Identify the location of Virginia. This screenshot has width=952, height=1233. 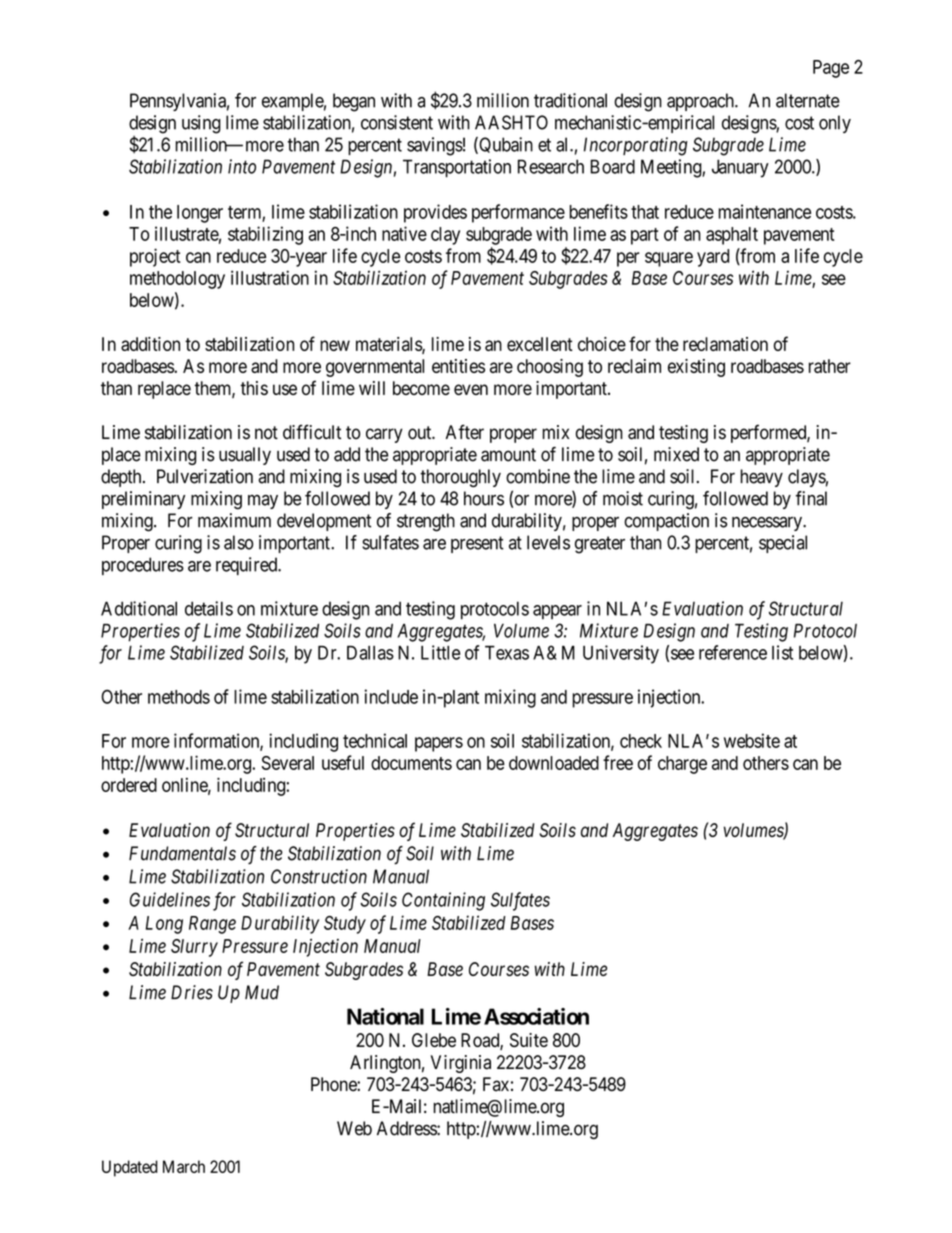
(461, 1064).
